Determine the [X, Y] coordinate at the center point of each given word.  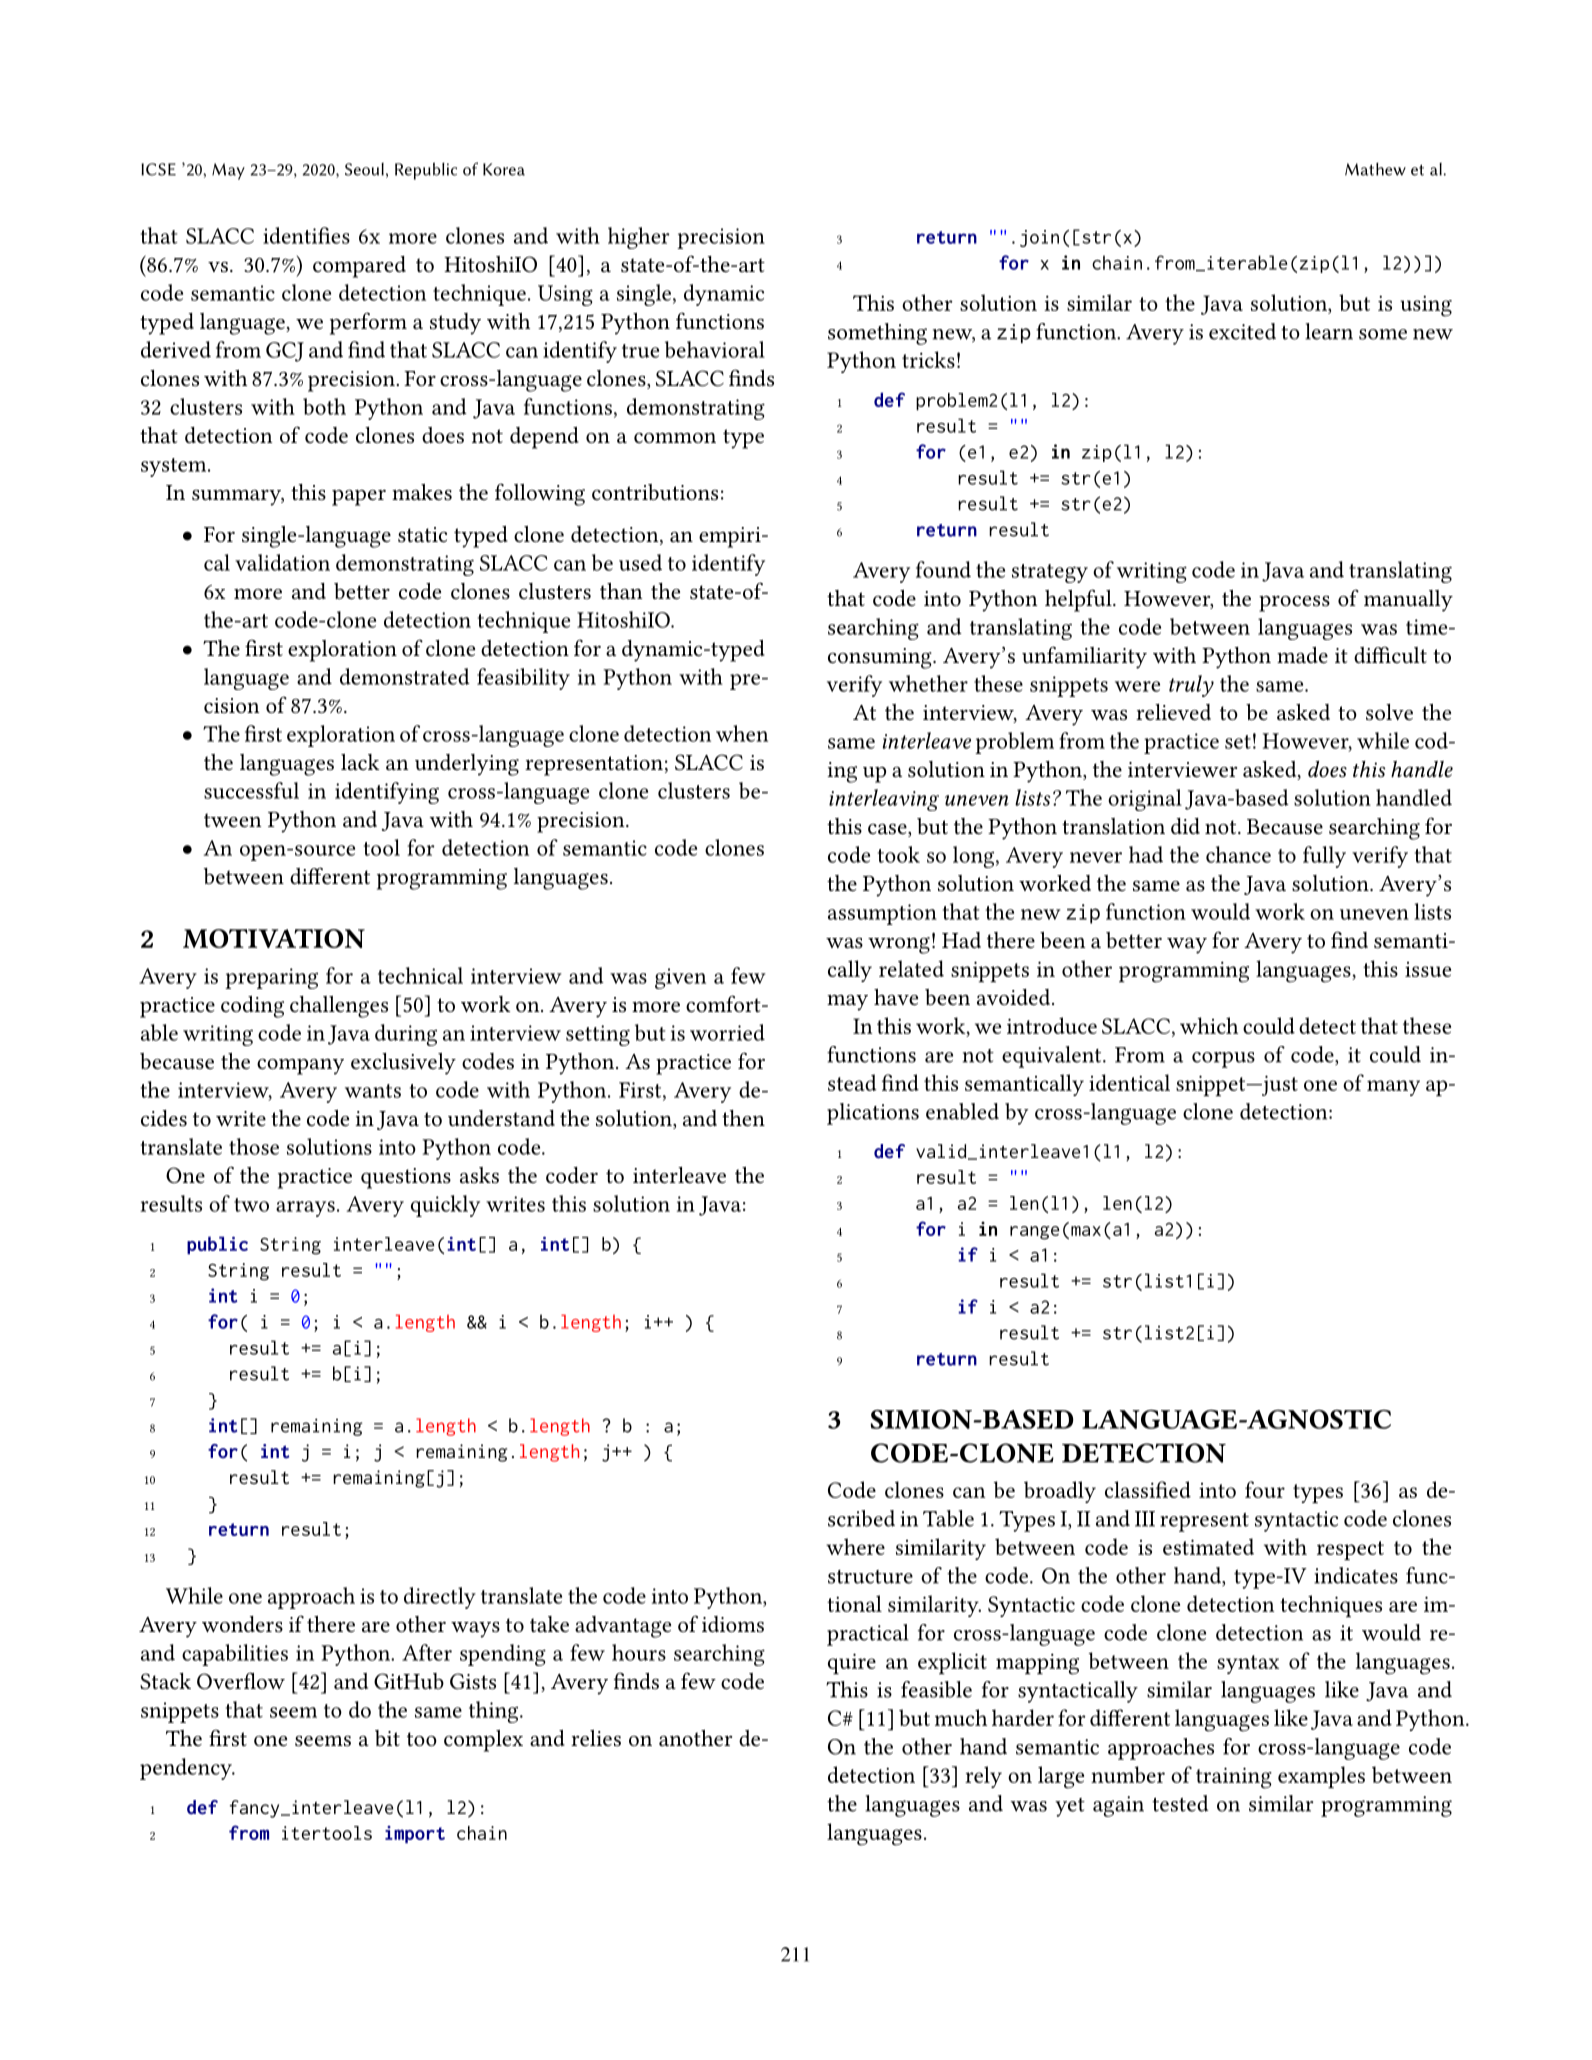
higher [639, 238]
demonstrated [405, 676]
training [1234, 1778]
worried [727, 1032]
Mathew [1375, 169]
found [943, 569]
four [1265, 1489]
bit [387, 1738]
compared [359, 267]
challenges [339, 1007]
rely [983, 1777]
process [1294, 603]
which [1209, 1025]
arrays [305, 1209]
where [855, 1546]
